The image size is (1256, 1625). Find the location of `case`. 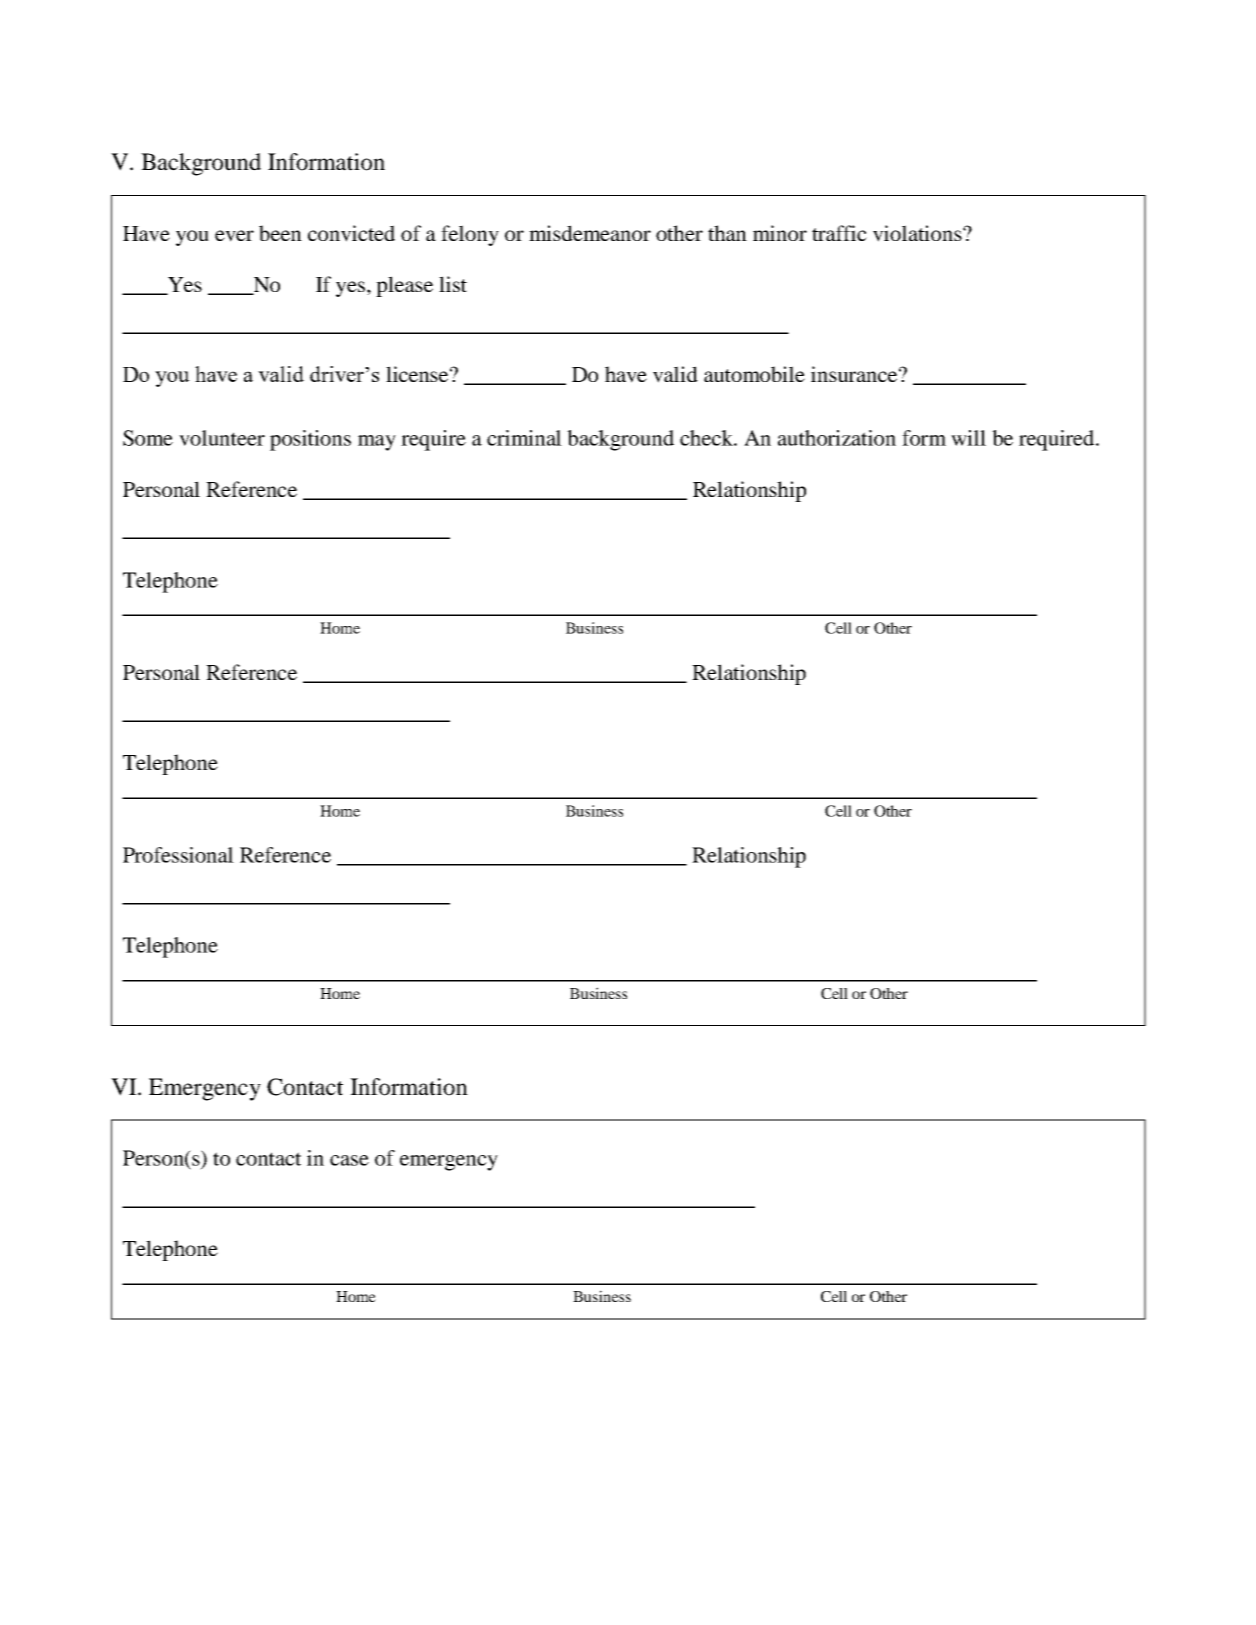

case is located at coordinates (349, 1160).
